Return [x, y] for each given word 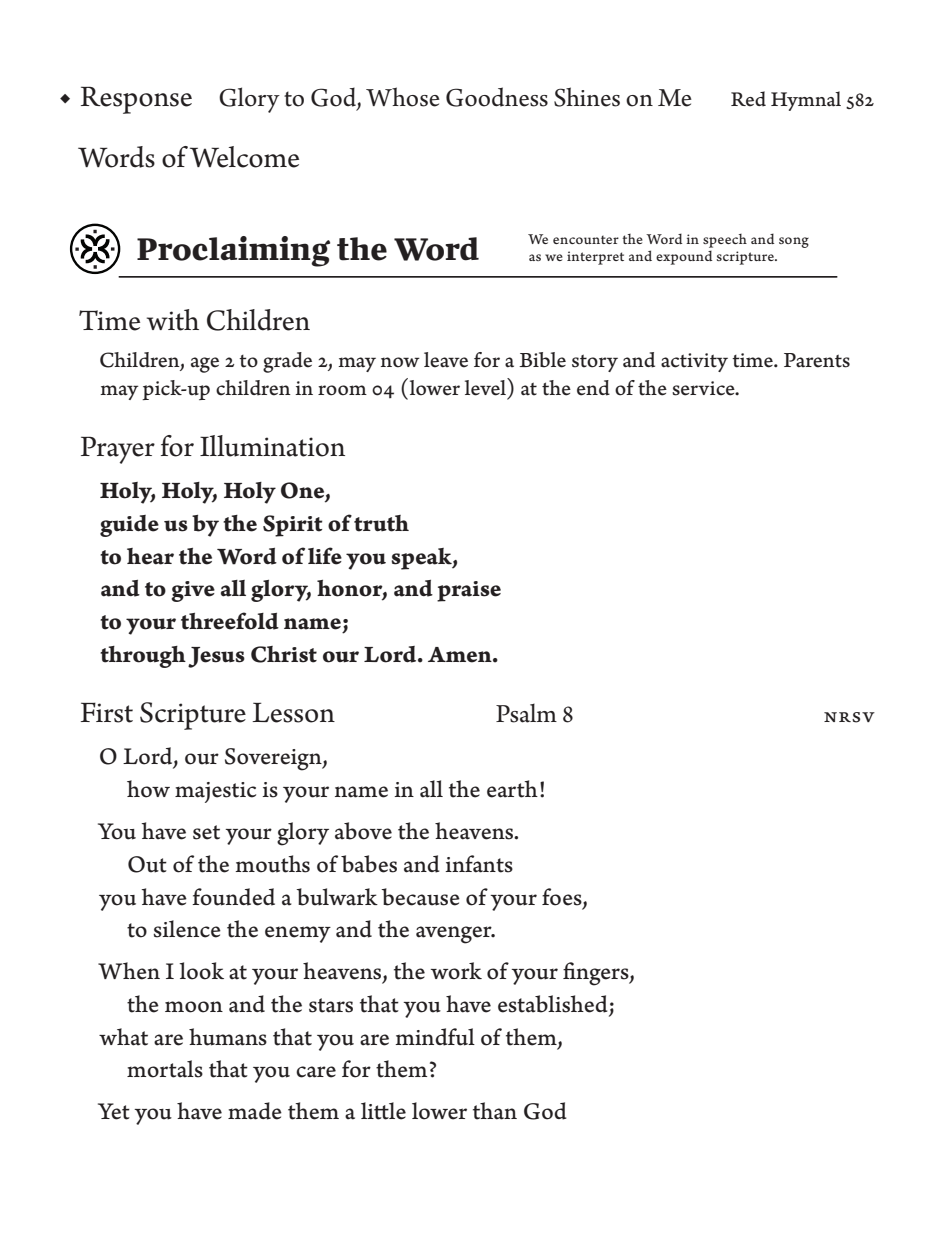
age [205, 365]
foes [563, 897]
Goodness [497, 97]
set [206, 832]
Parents [817, 360]
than [495, 1111]
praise [469, 591]
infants [479, 864]
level [486, 387]
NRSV [849, 717]
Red [748, 99]
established [553, 1004]
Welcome [244, 157]
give [193, 591]
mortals [165, 1069]
